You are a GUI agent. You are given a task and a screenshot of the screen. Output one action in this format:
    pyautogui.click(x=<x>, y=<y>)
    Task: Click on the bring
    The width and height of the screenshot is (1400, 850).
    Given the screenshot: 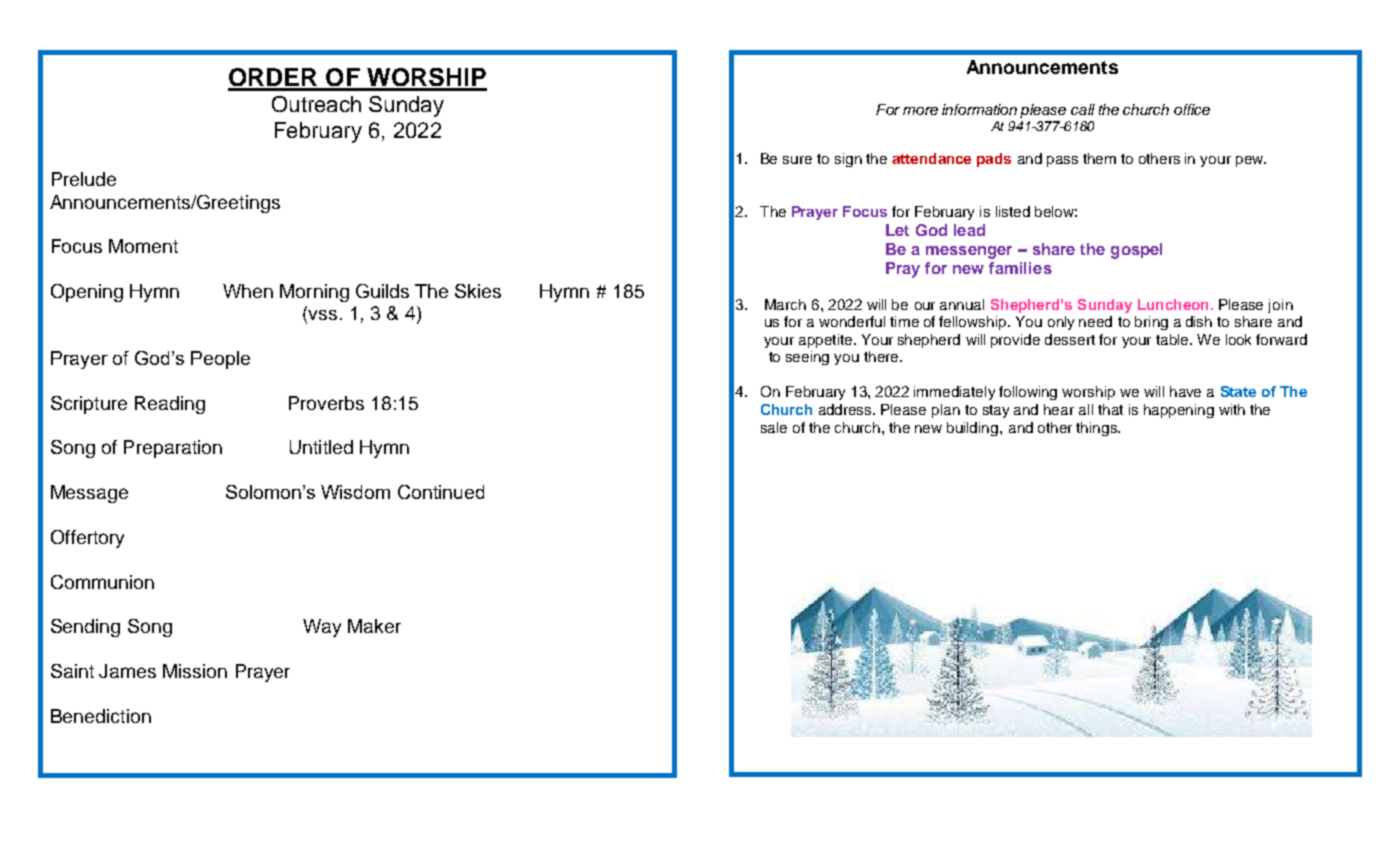 What is the action you would take?
    pyautogui.click(x=1151, y=323)
